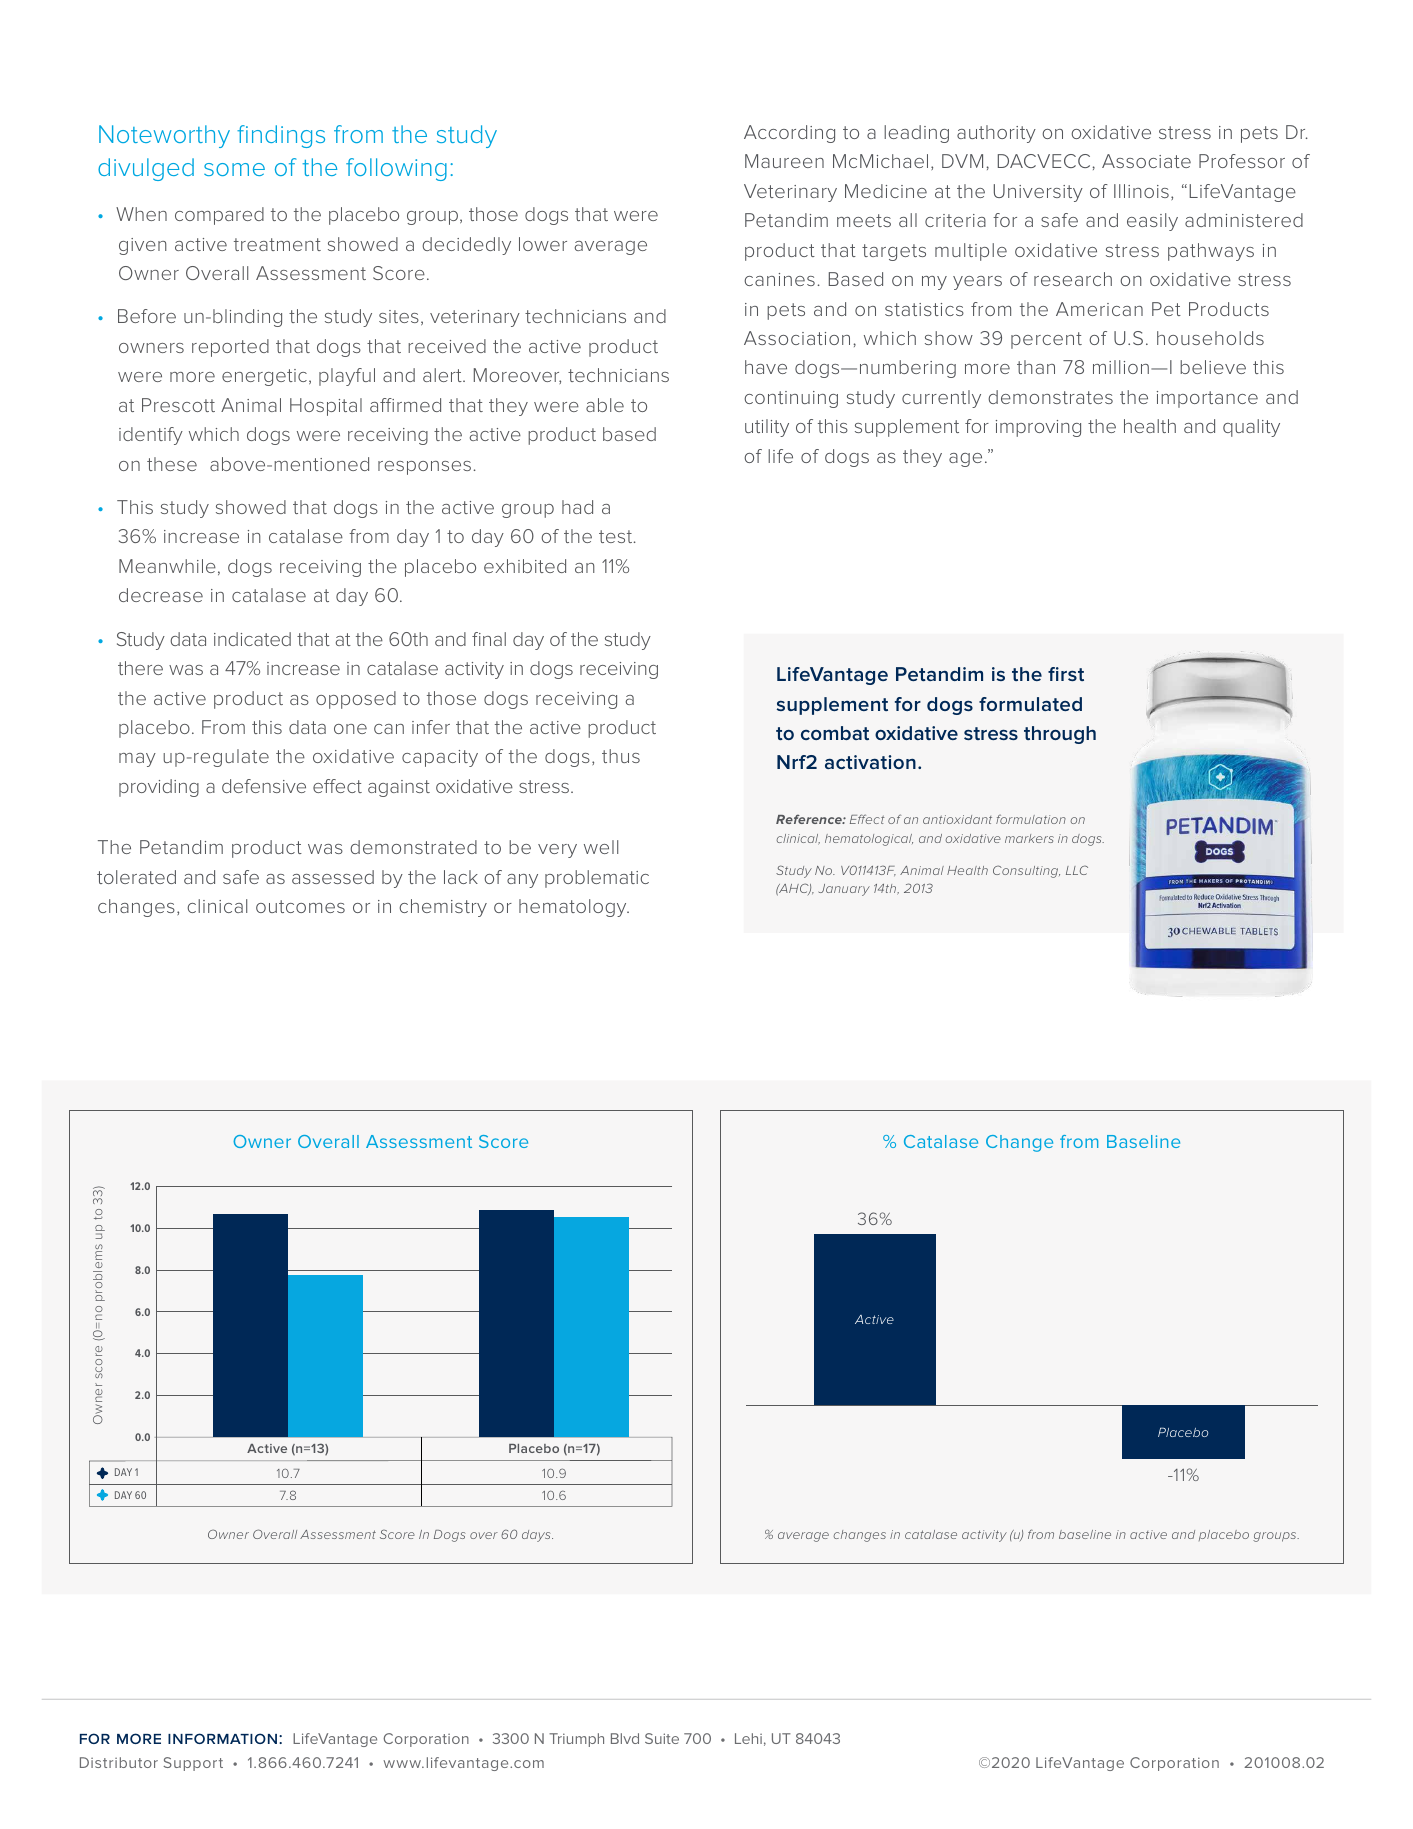 The image size is (1413, 1829). Describe the element at coordinates (784, 161) in the screenshot. I see `Maureen` at that location.
